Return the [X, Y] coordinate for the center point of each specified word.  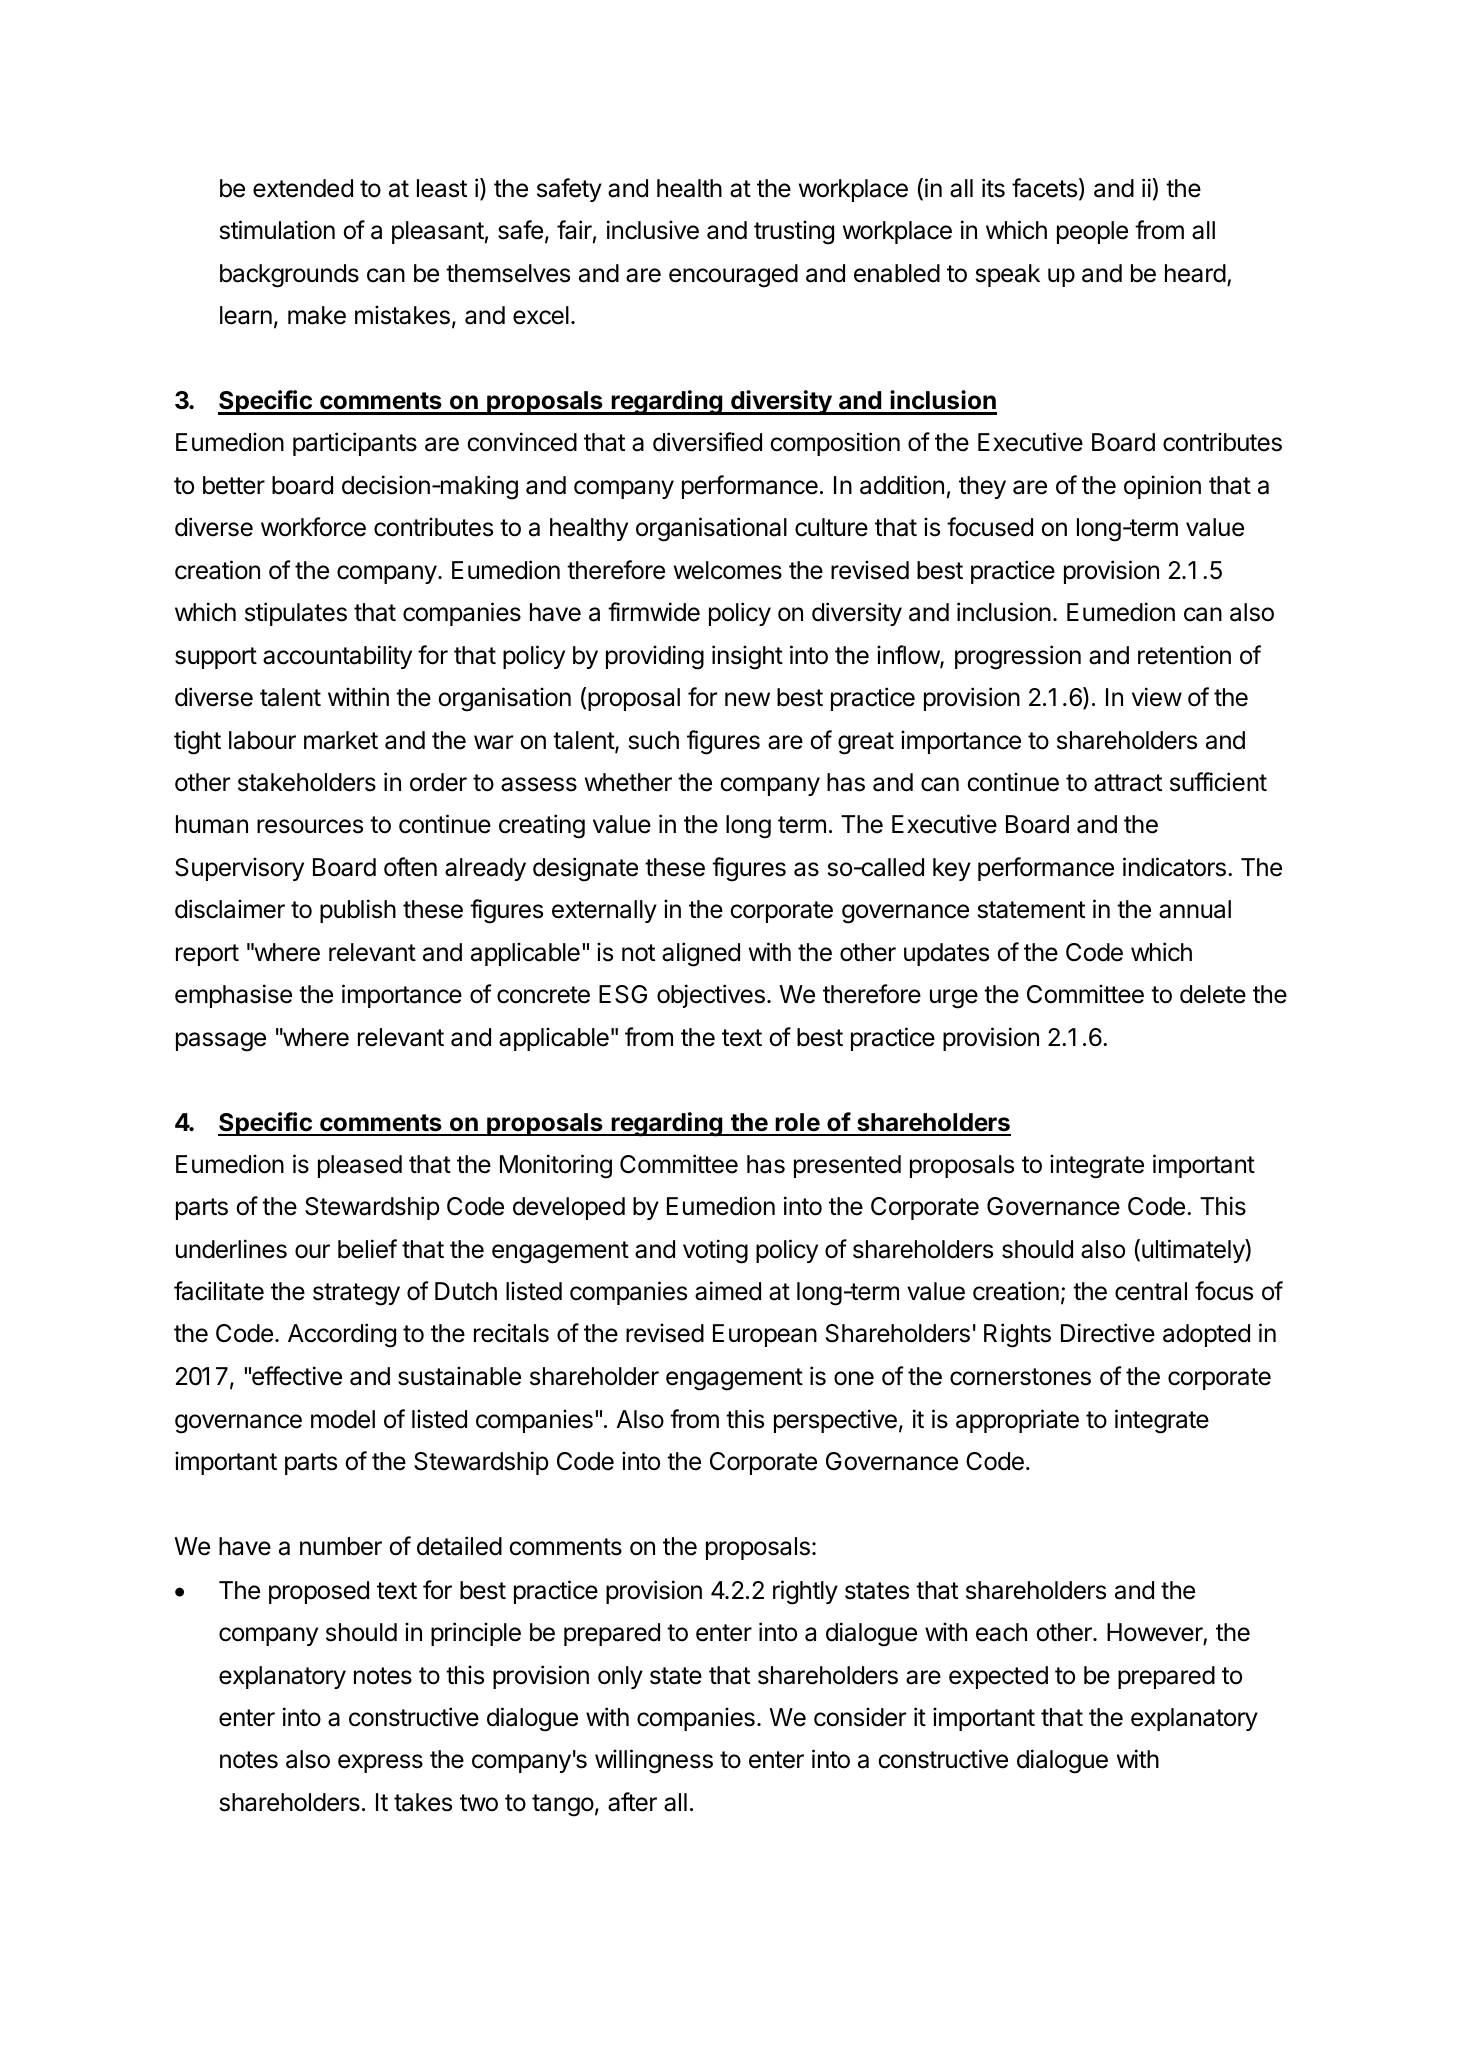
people [1092, 232]
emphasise [233, 996]
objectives [711, 996]
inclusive [653, 230]
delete [1213, 994]
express [380, 1763]
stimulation [277, 230]
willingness [654, 1761]
